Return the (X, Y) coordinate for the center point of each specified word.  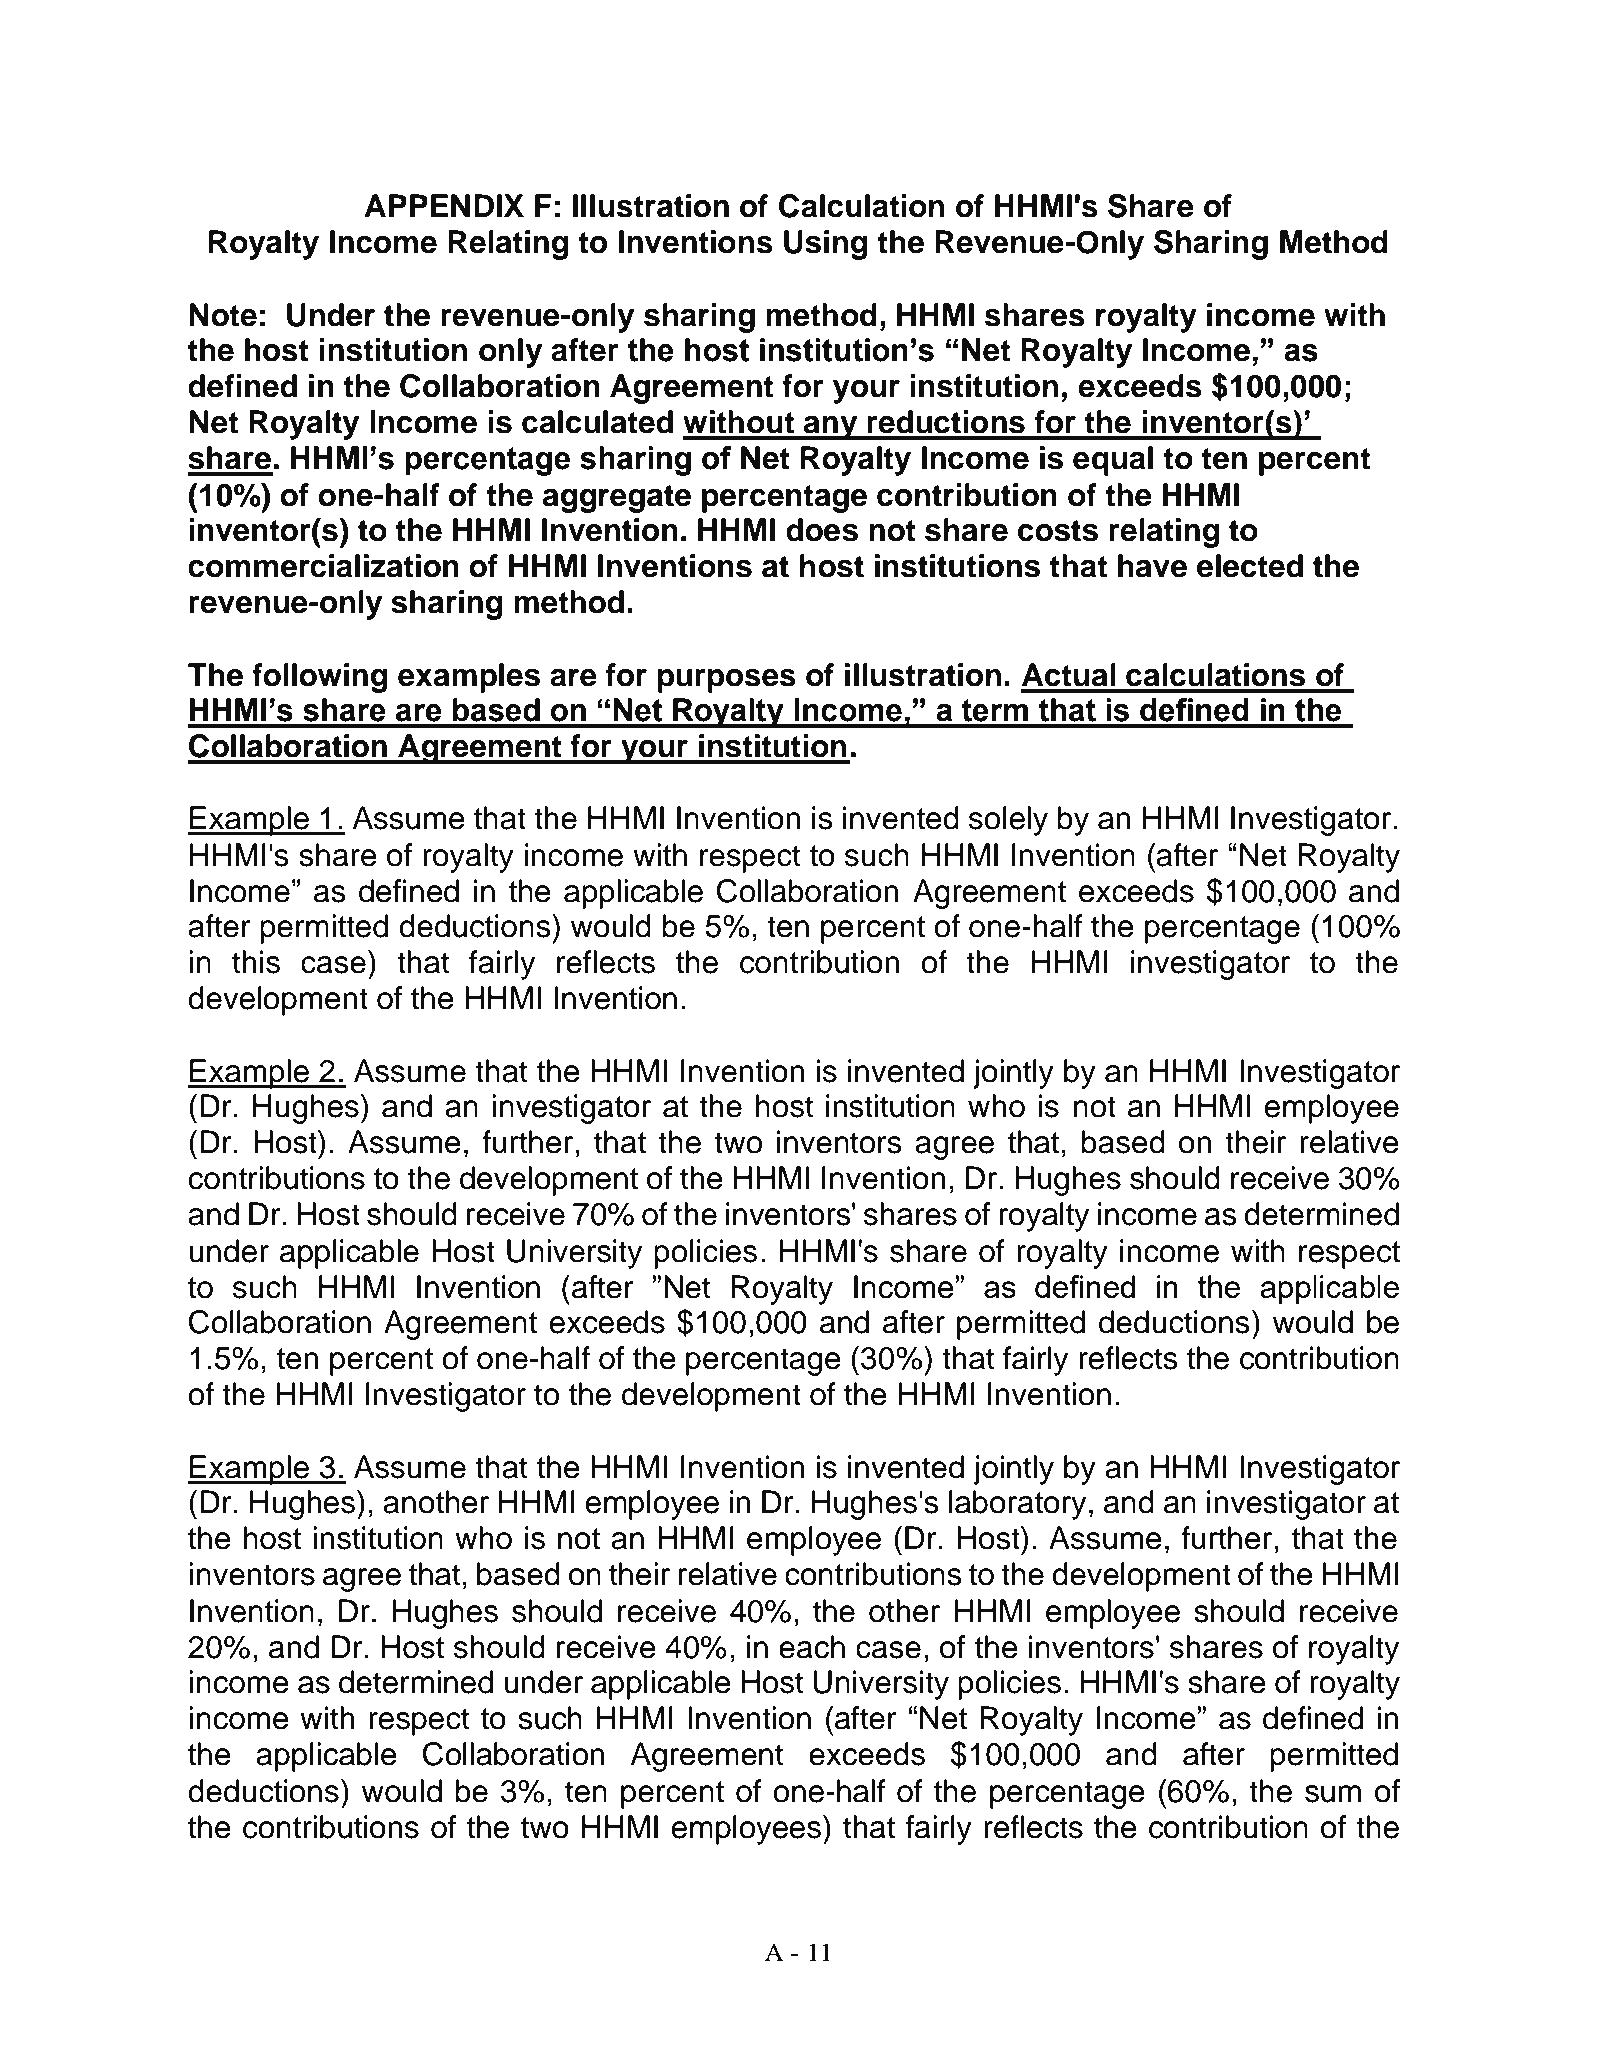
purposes (727, 681)
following (319, 678)
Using (825, 245)
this (256, 962)
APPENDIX (444, 205)
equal (1113, 461)
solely (1008, 821)
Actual (1069, 675)
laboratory (1017, 1505)
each (812, 1647)
